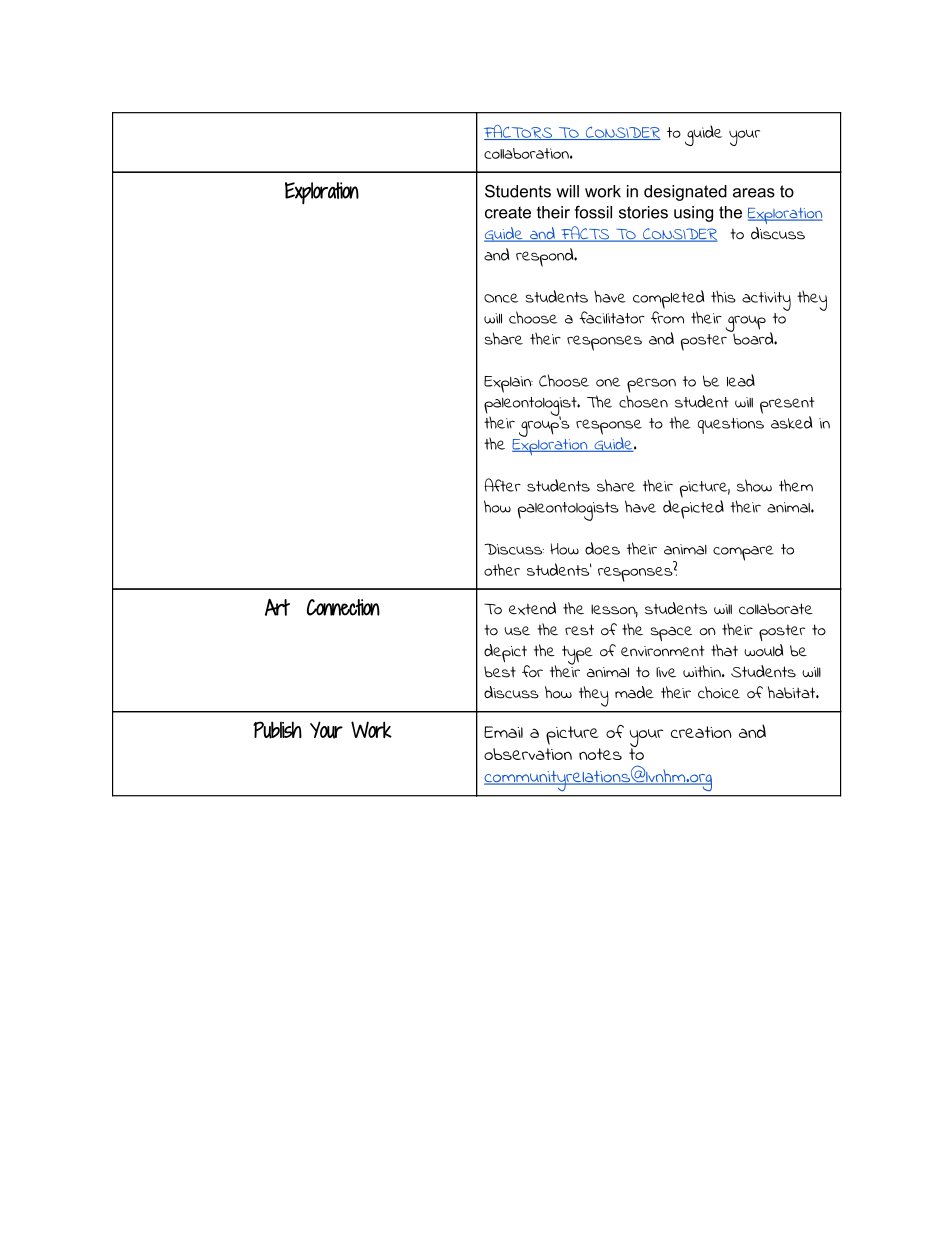  Describe the element at coordinates (277, 730) in the screenshot. I see `Publish` at that location.
